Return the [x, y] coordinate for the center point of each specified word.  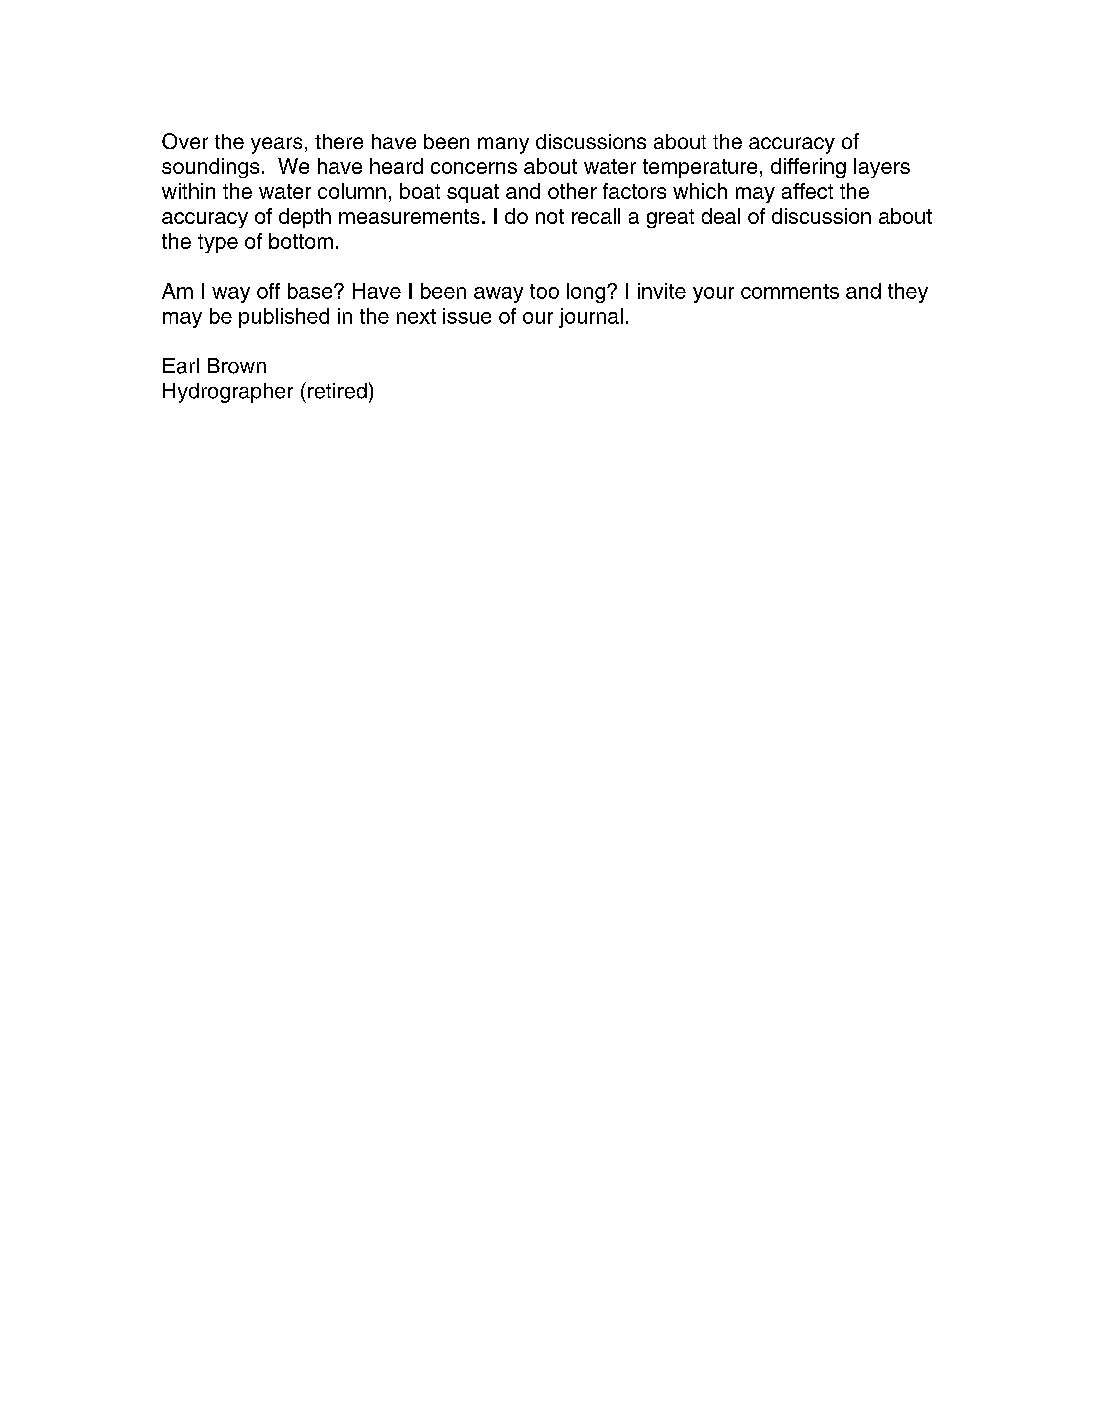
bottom [301, 241]
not [550, 216]
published [284, 318]
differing [808, 168]
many [503, 145]
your [713, 295]
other [572, 191]
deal [721, 216]
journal [591, 318]
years [276, 145]
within [188, 191]
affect [807, 191]
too [544, 291]
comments [790, 291]
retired [337, 391]
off [268, 291]
